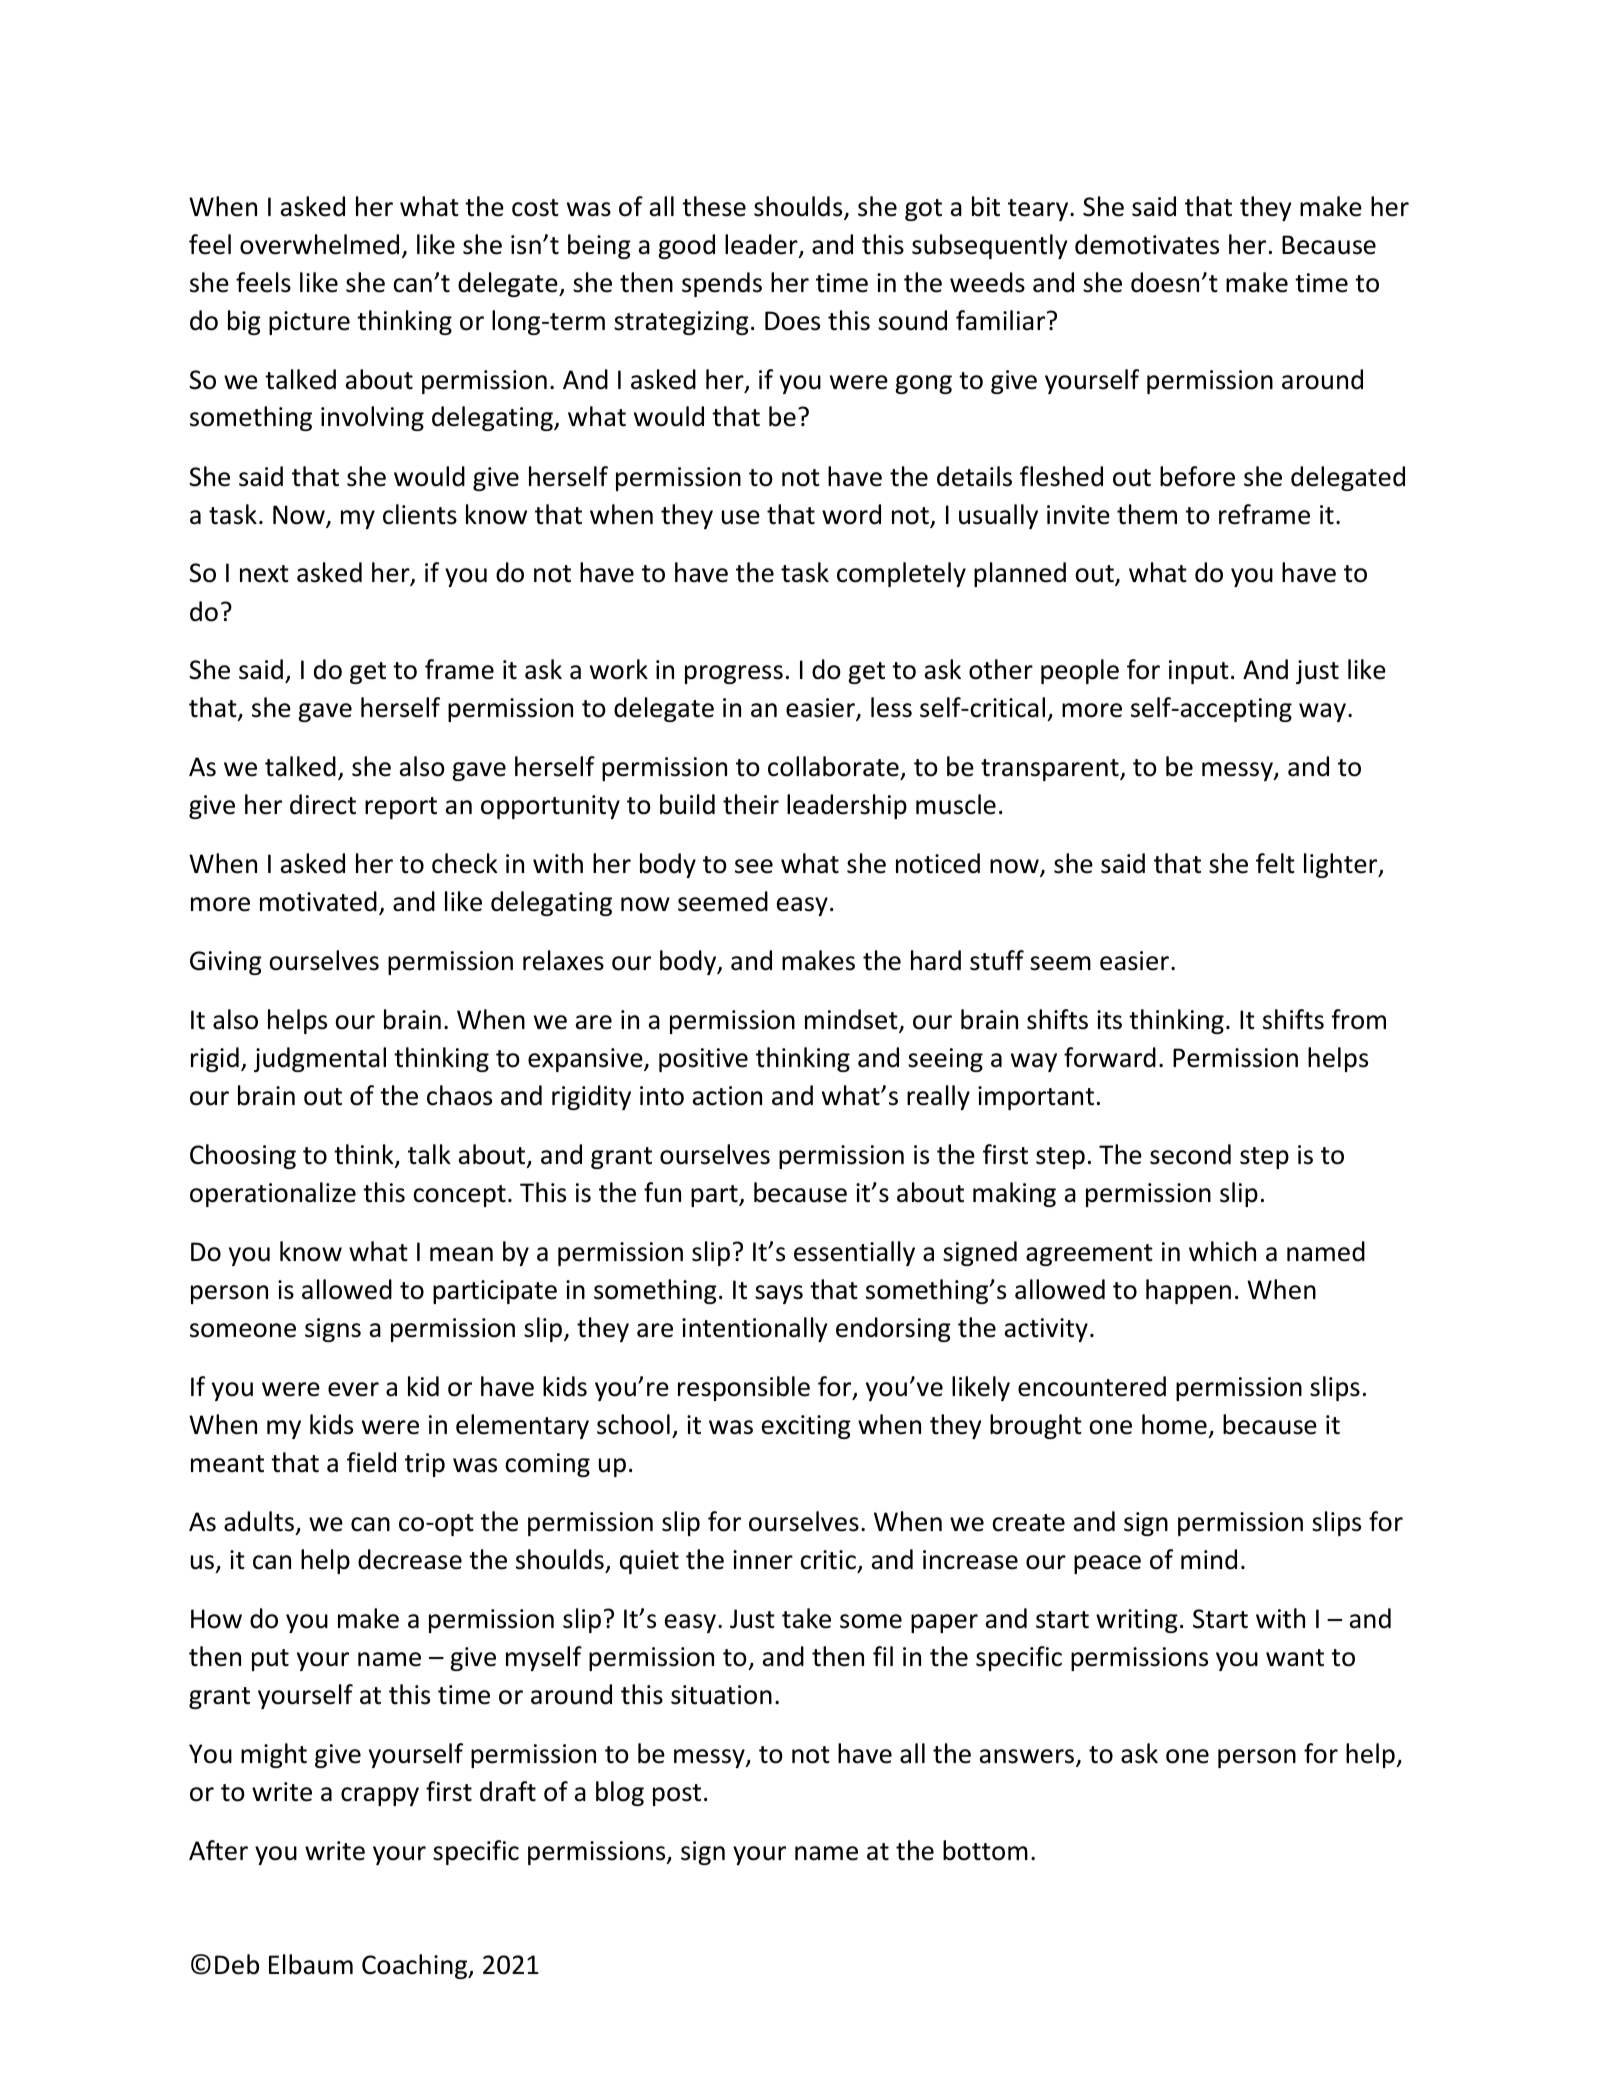 This page has width=1604, height=2076. I want to click on Coaching, so click(416, 1966).
